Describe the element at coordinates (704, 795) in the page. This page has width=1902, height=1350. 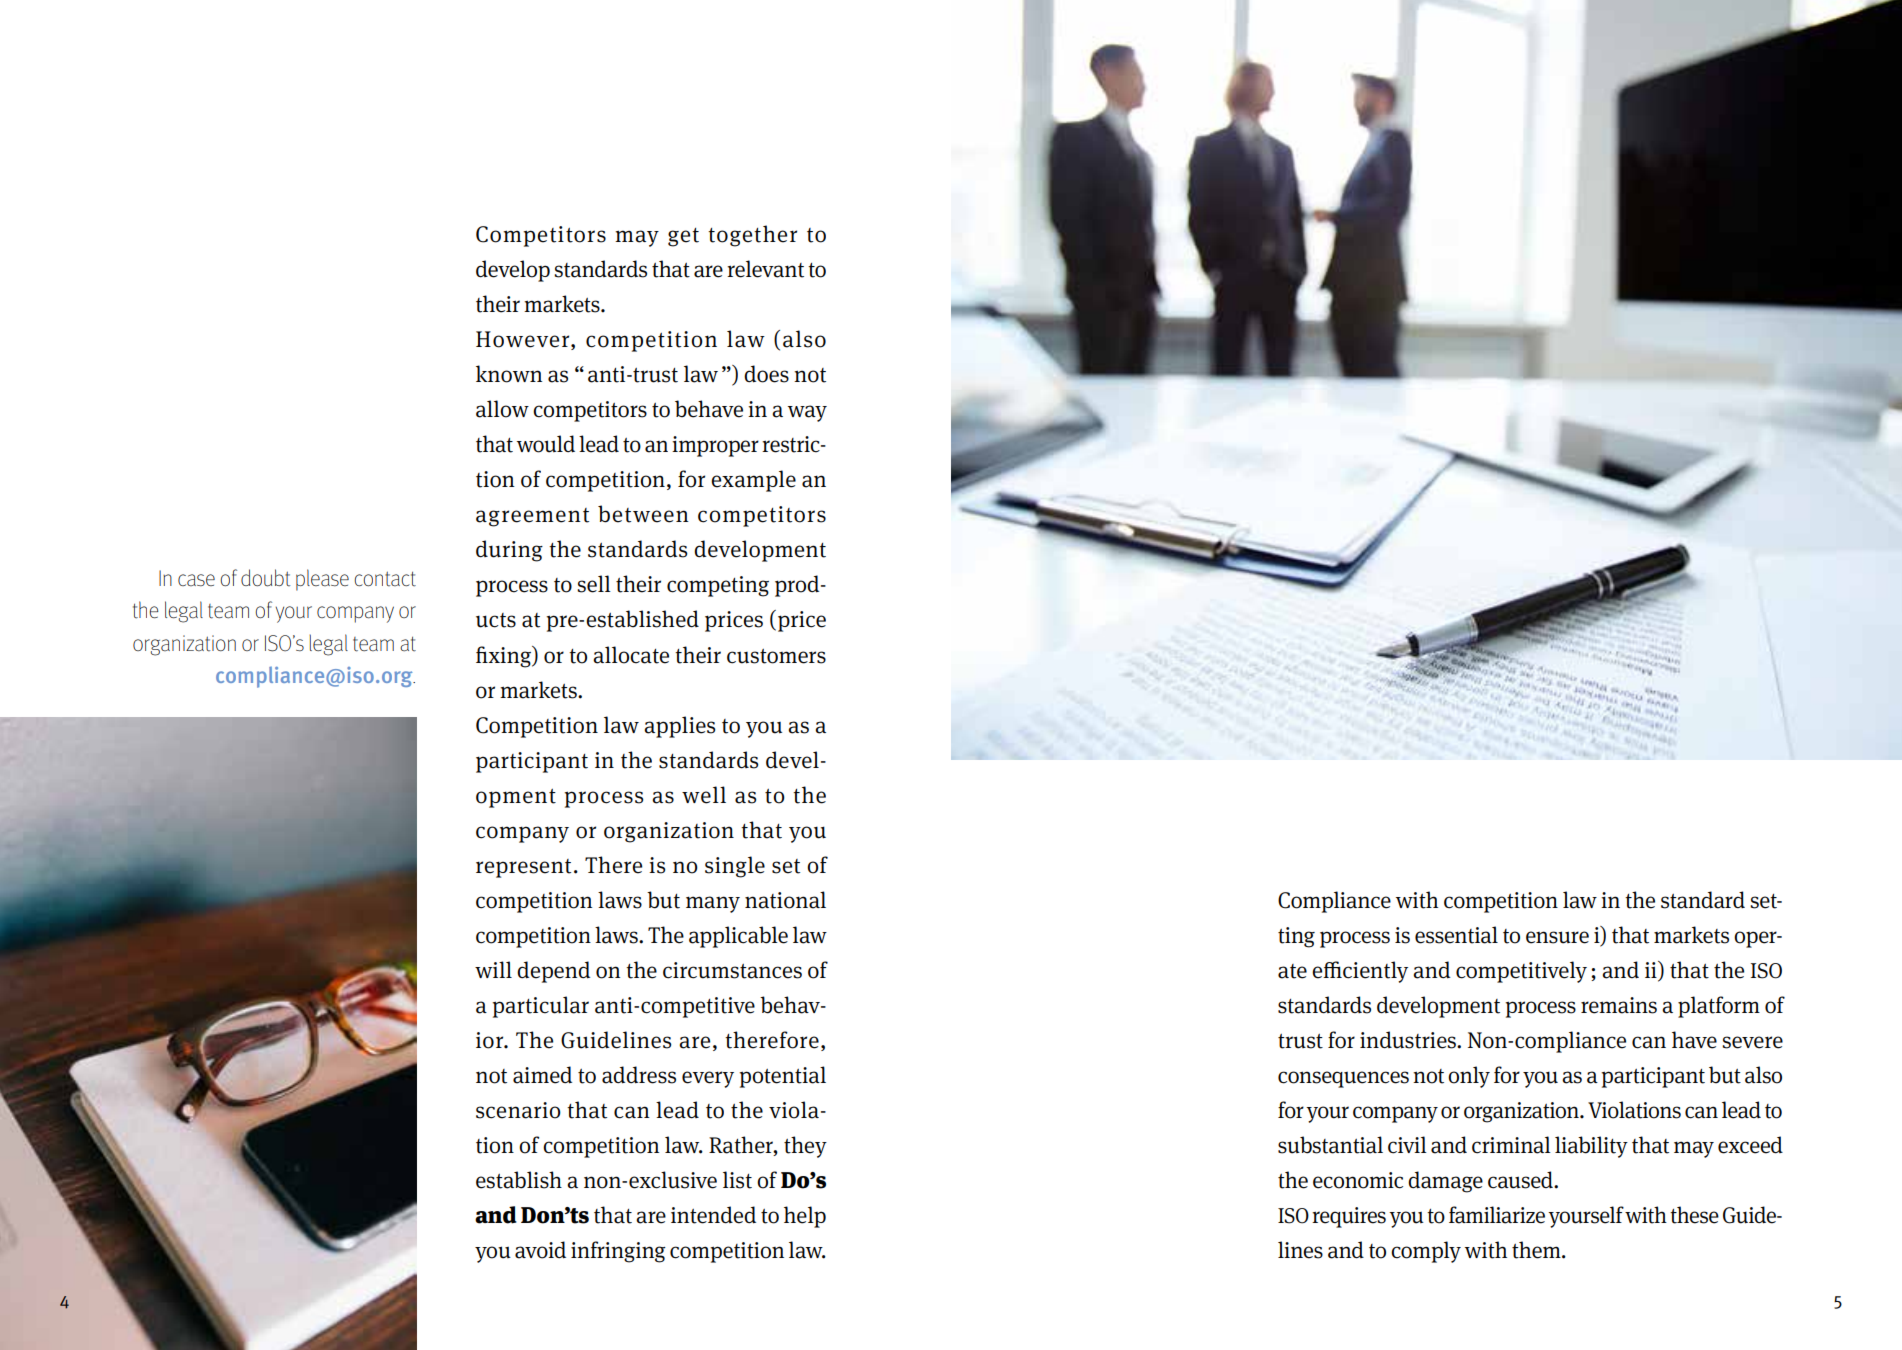
I see `well` at that location.
